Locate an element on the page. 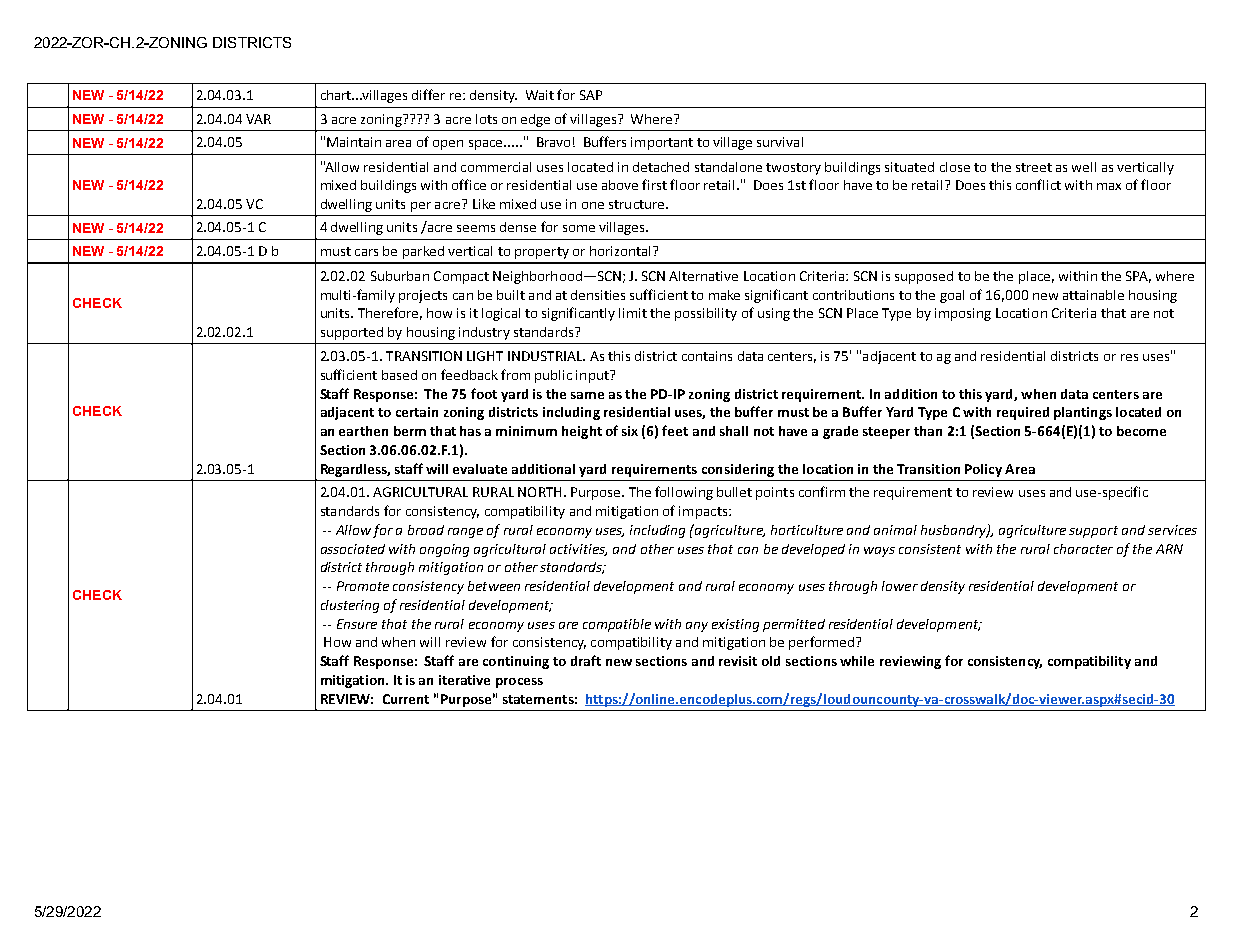 This document has height=952, width=1233. street is located at coordinates (1034, 167).
